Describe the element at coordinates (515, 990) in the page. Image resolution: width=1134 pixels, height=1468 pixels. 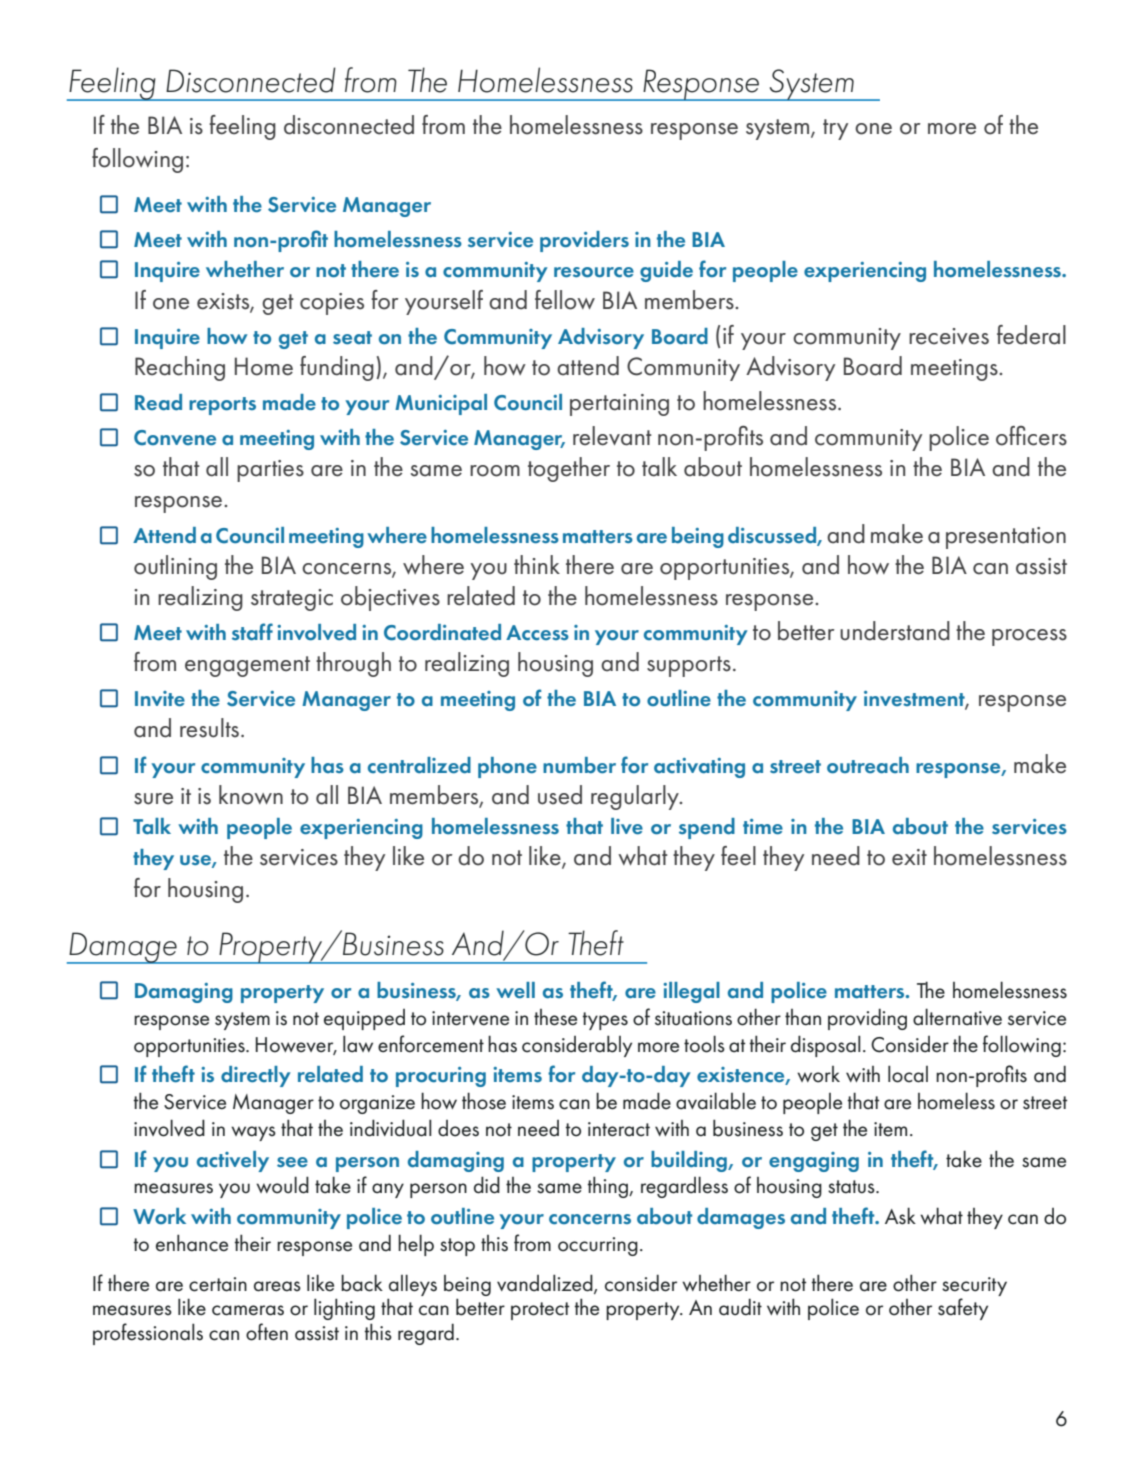
I see `well` at that location.
